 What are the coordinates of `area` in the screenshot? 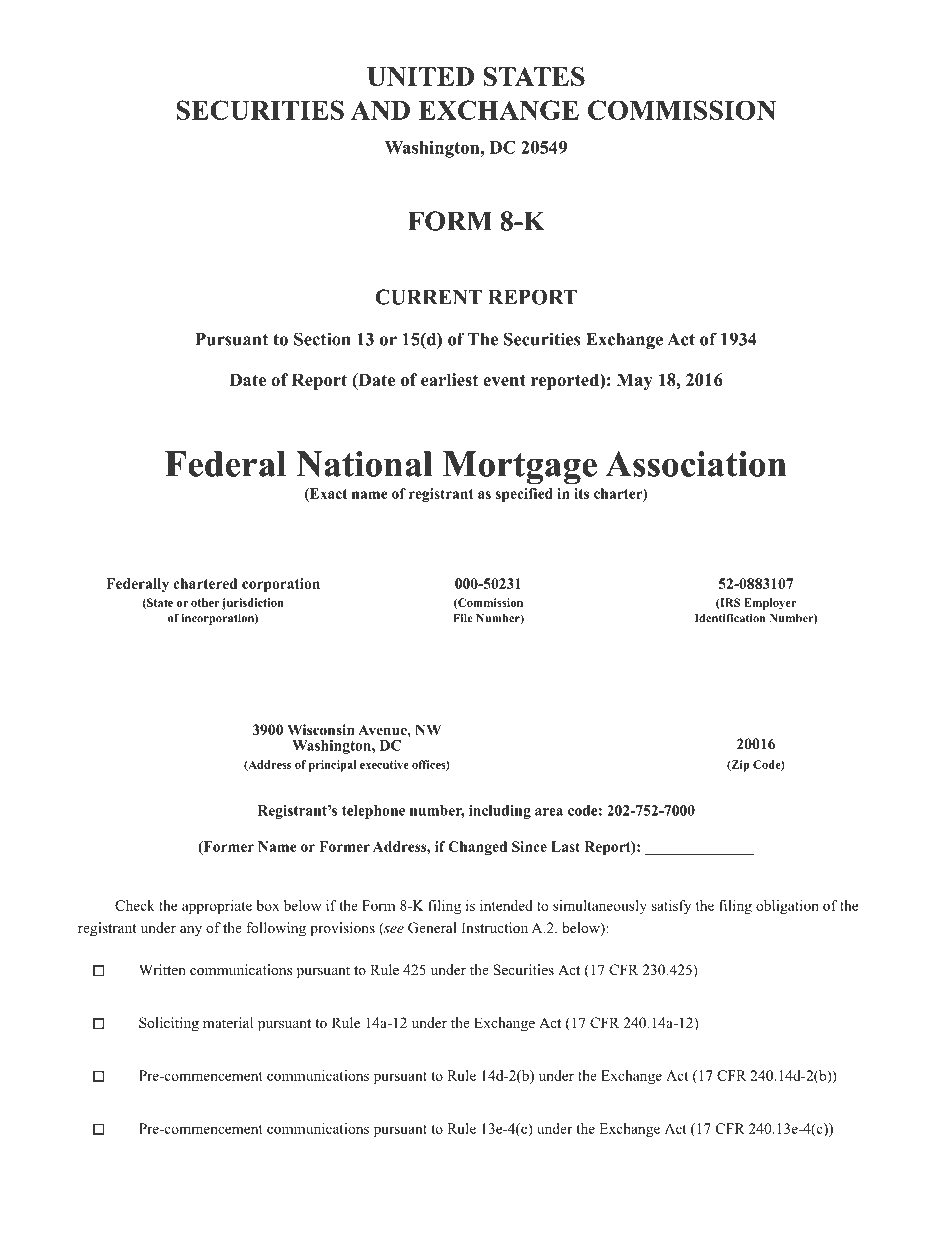 It's located at (549, 812).
